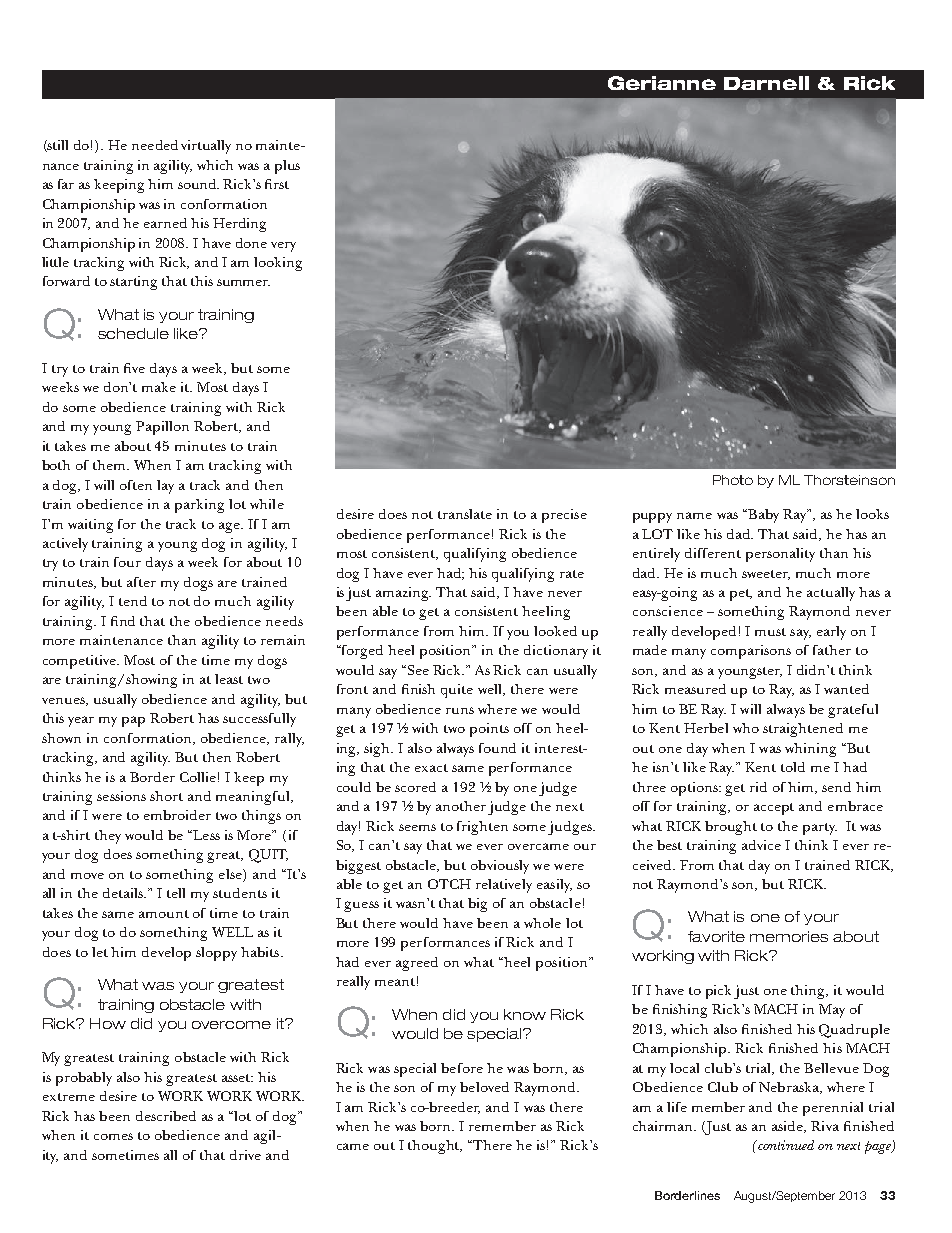 The image size is (952, 1233). What do you see at coordinates (166, 1116) in the image?
I see `described` at bounding box center [166, 1116].
